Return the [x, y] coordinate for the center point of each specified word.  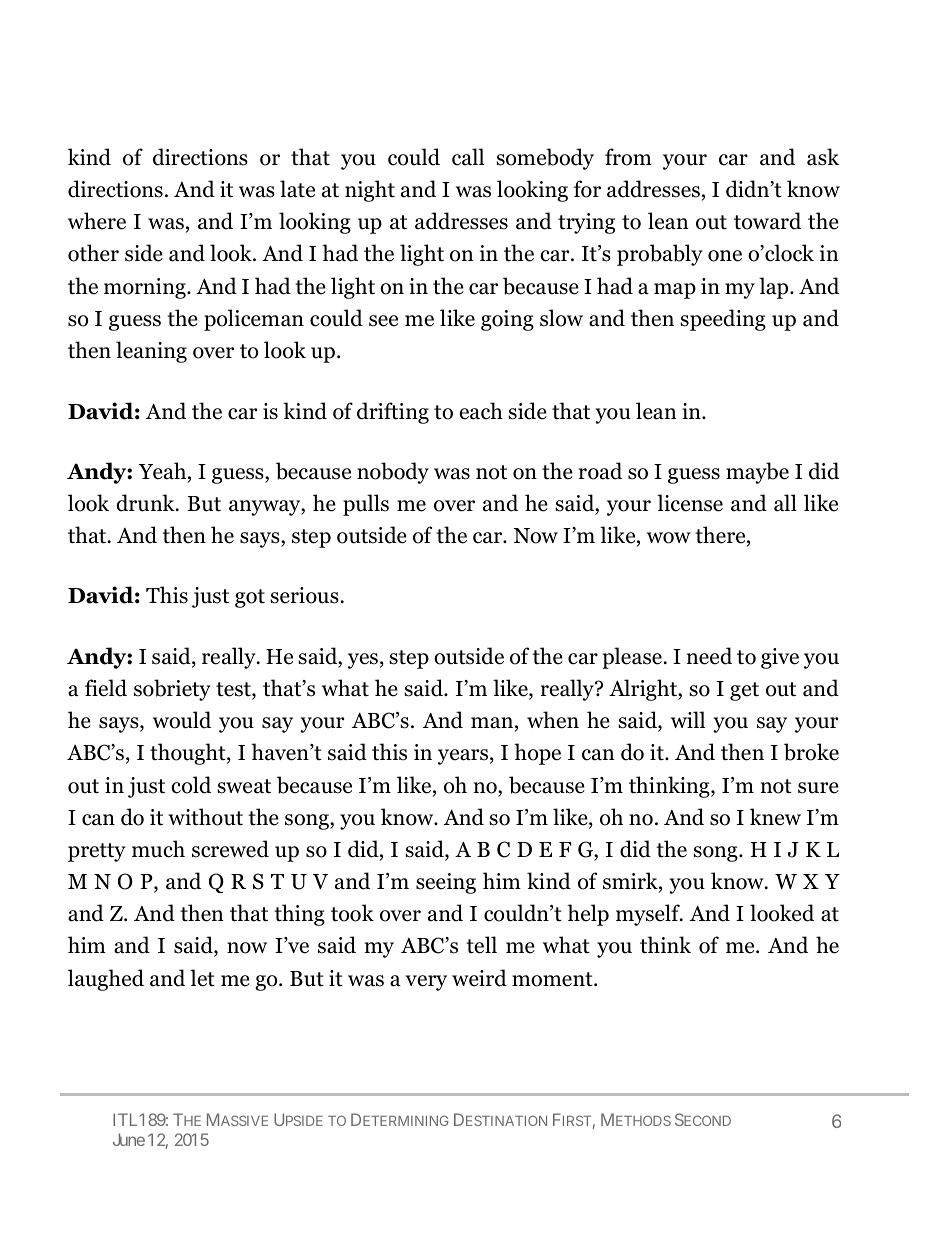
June [129, 1139]
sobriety [172, 690]
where [97, 221]
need [709, 656]
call [468, 157]
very [426, 983]
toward [767, 221]
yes [363, 661]
